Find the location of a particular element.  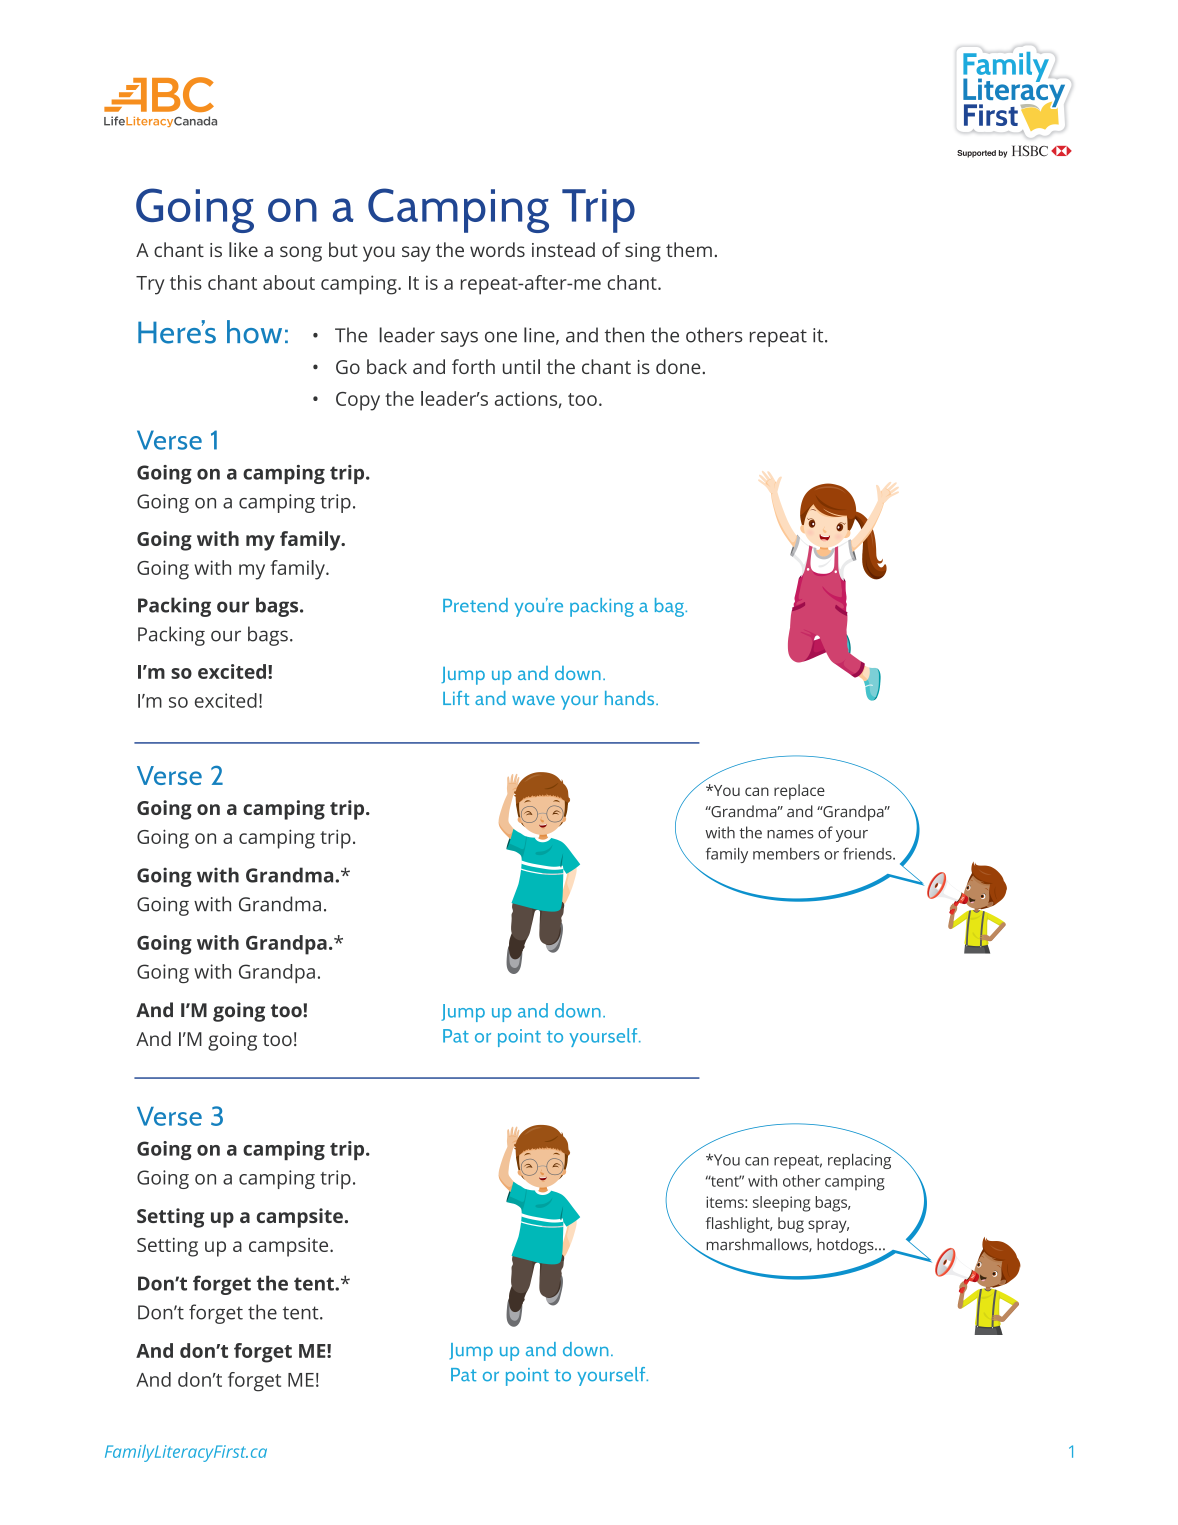

words is located at coordinates (497, 249).
